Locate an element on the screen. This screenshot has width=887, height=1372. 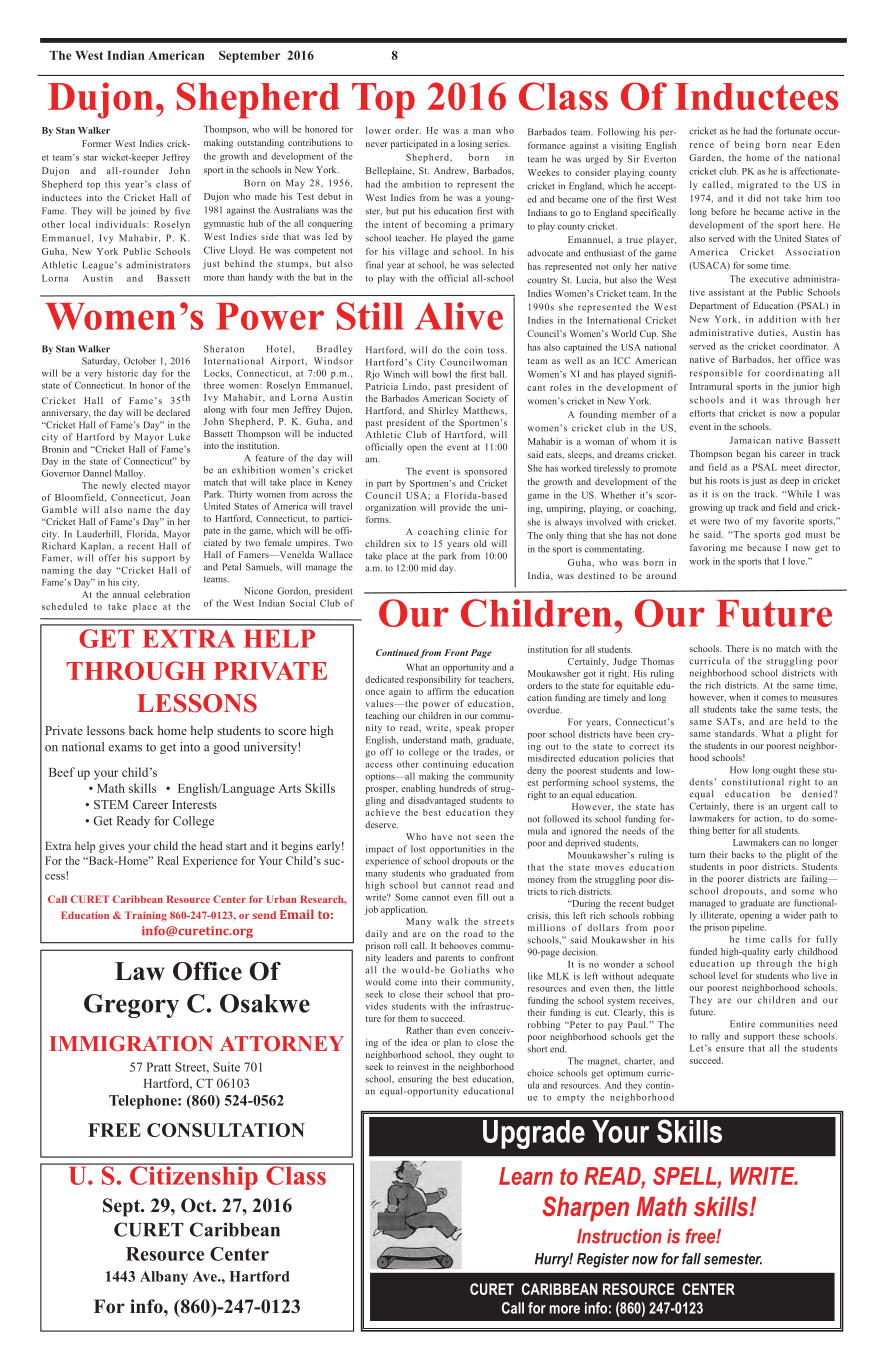
affirm is located at coordinates (440, 691).
